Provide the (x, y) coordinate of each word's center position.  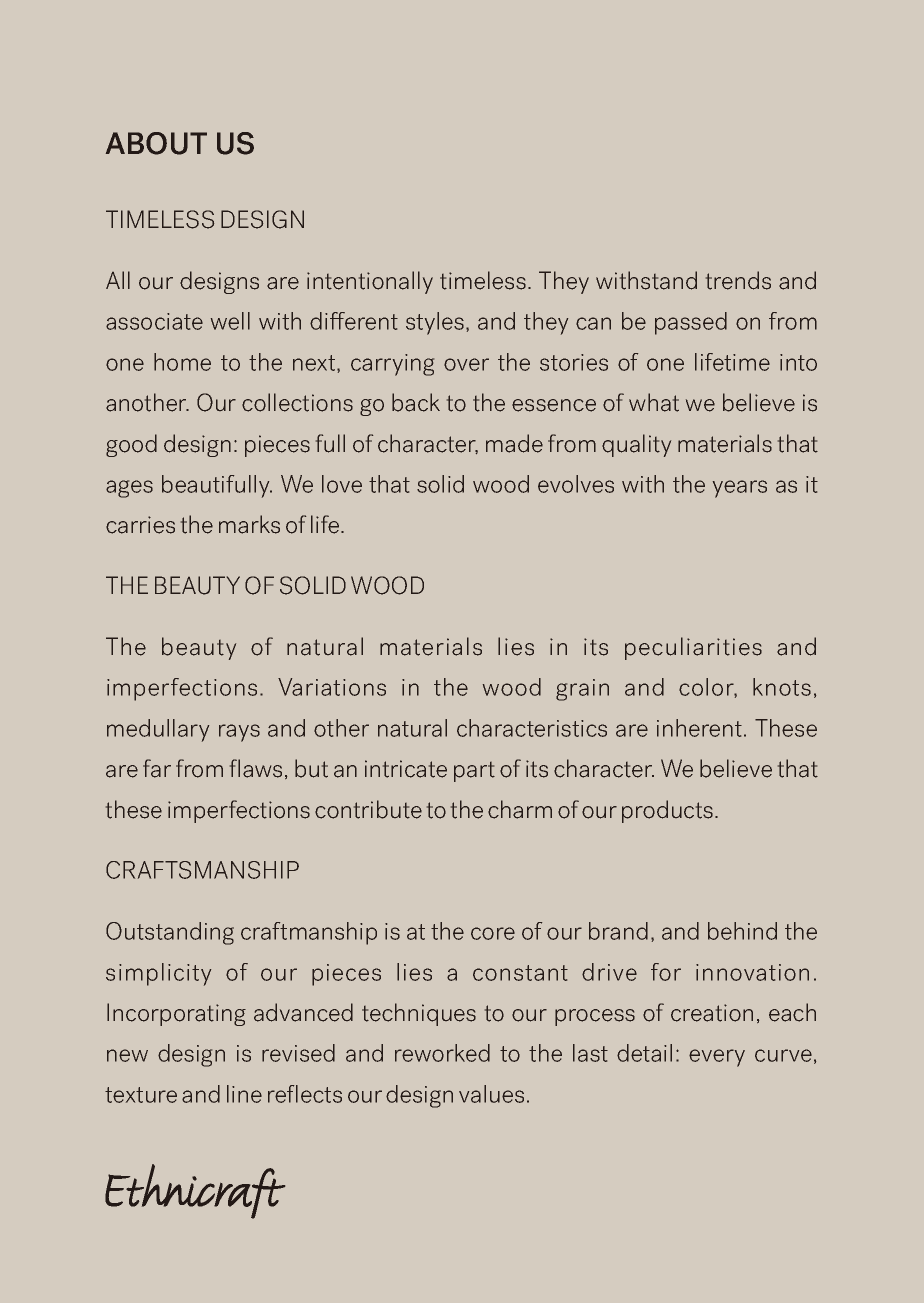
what (654, 402)
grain (582, 690)
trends (738, 280)
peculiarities (693, 648)
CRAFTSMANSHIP (202, 870)
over (466, 364)
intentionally (370, 282)
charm (520, 809)
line (244, 1094)
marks (249, 524)
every (717, 1058)
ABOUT (156, 143)
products (669, 811)
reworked (442, 1053)
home (182, 362)
